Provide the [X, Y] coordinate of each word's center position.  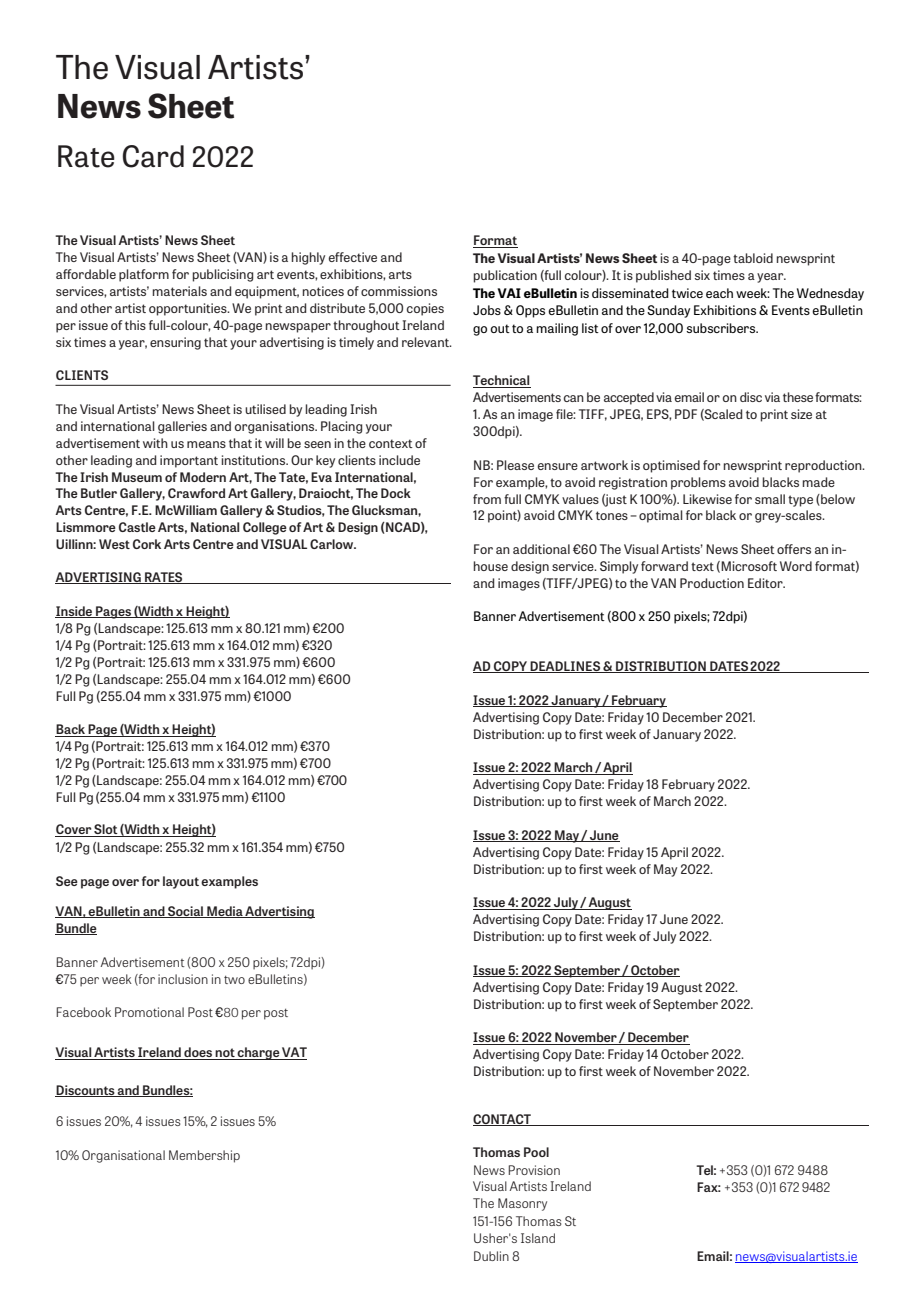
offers [794, 549]
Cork [147, 544]
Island [538, 1238]
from [487, 499]
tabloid [753, 258]
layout [181, 882]
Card [153, 156]
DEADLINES [566, 667]
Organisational [123, 1156]
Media [225, 912]
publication [505, 276]
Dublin [491, 1256]
